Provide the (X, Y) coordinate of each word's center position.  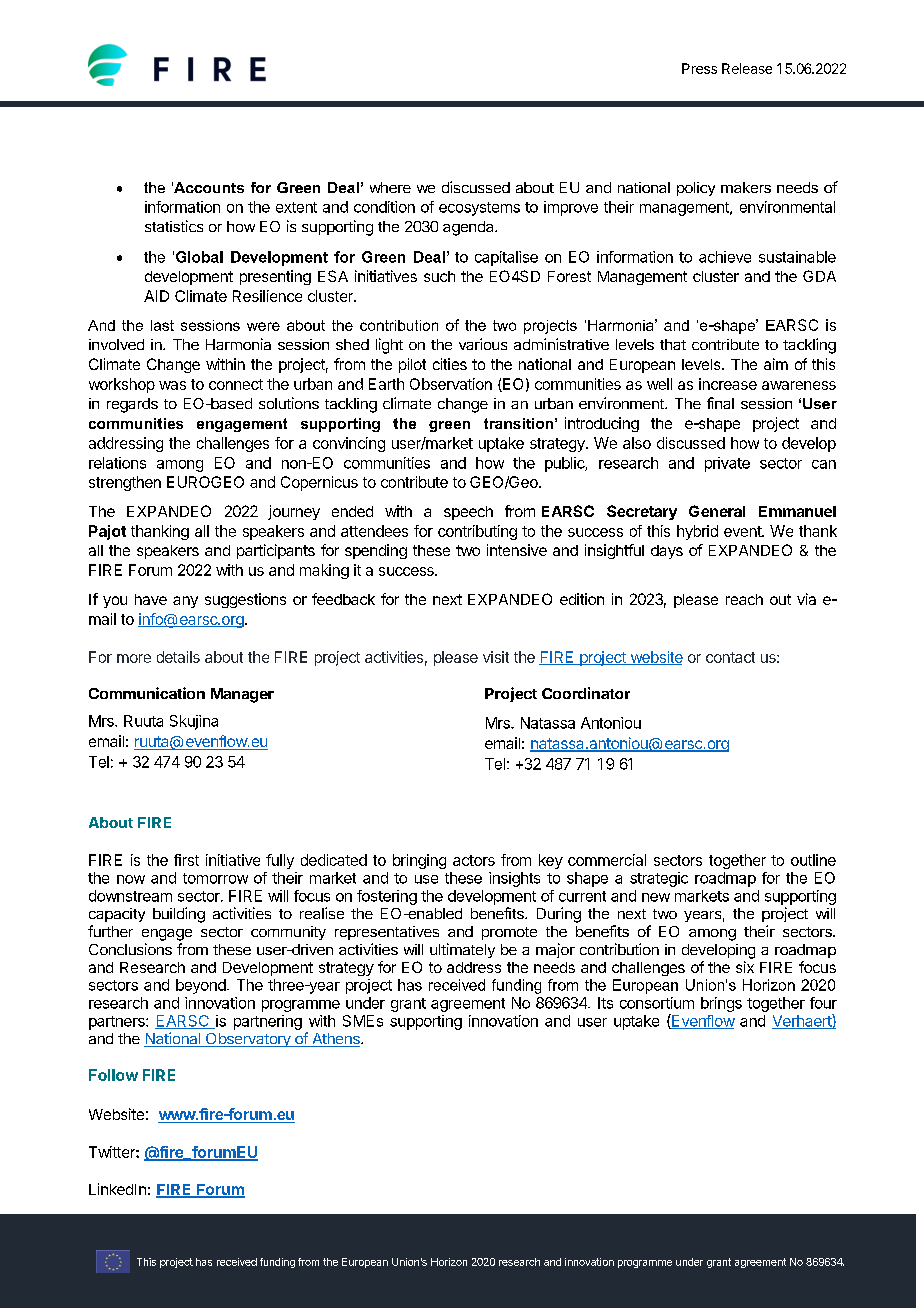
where (390, 187)
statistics (174, 226)
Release (747, 68)
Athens (336, 1040)
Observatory (248, 1040)
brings (721, 1004)
